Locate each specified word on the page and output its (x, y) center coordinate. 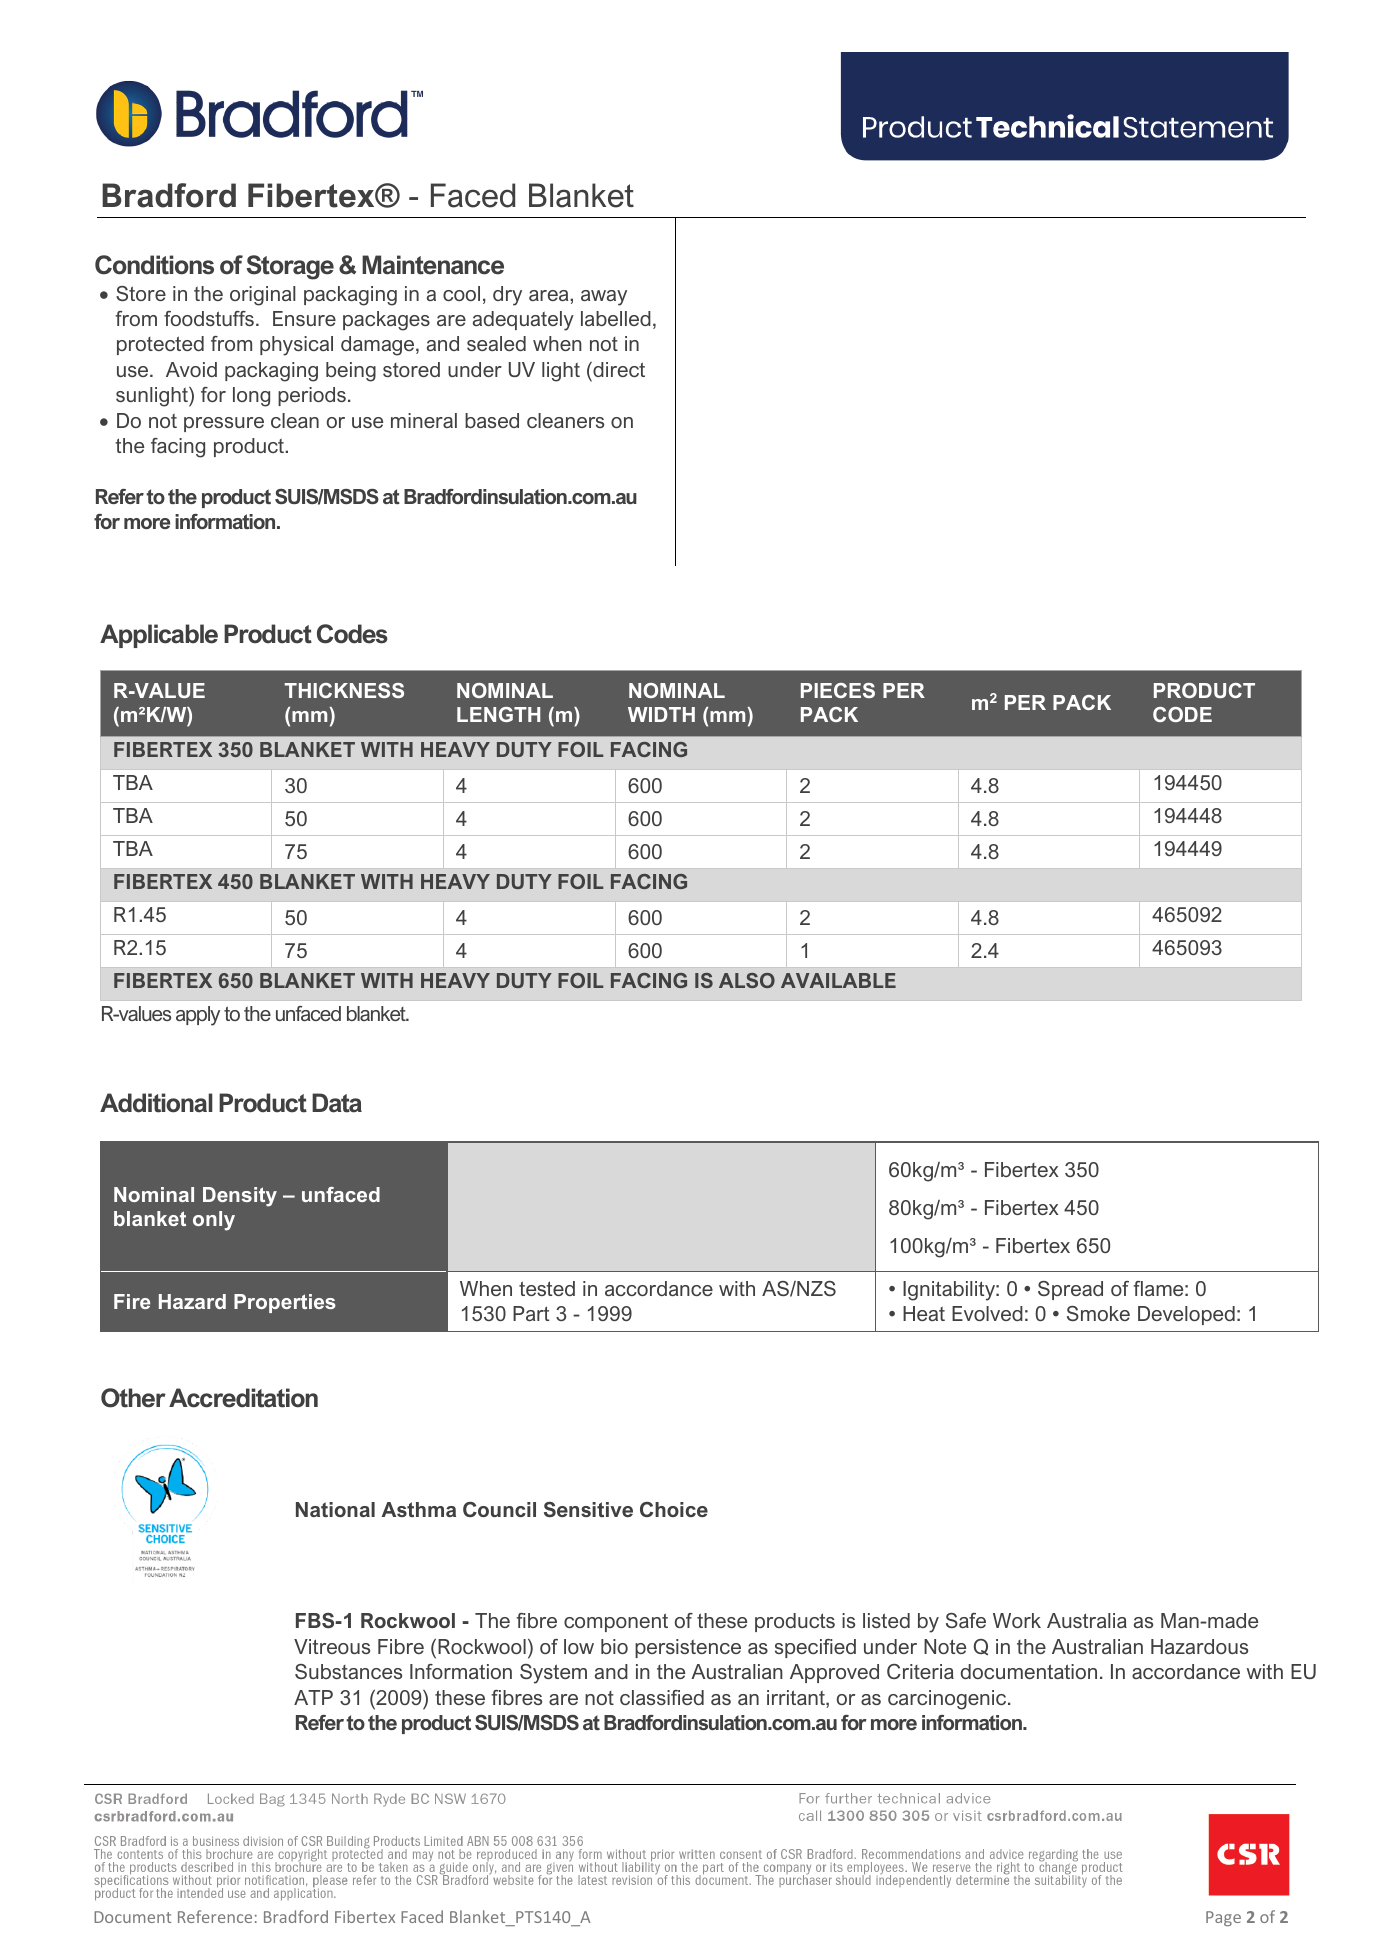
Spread (1070, 1290)
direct (618, 369)
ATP (313, 1697)
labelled (616, 318)
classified (662, 1697)
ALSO (747, 980)
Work (1017, 1620)
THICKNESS (344, 690)
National (335, 1509)
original (263, 296)
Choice (674, 1509)
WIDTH (661, 714)
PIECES (838, 690)
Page (1223, 1918)
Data (337, 1103)
